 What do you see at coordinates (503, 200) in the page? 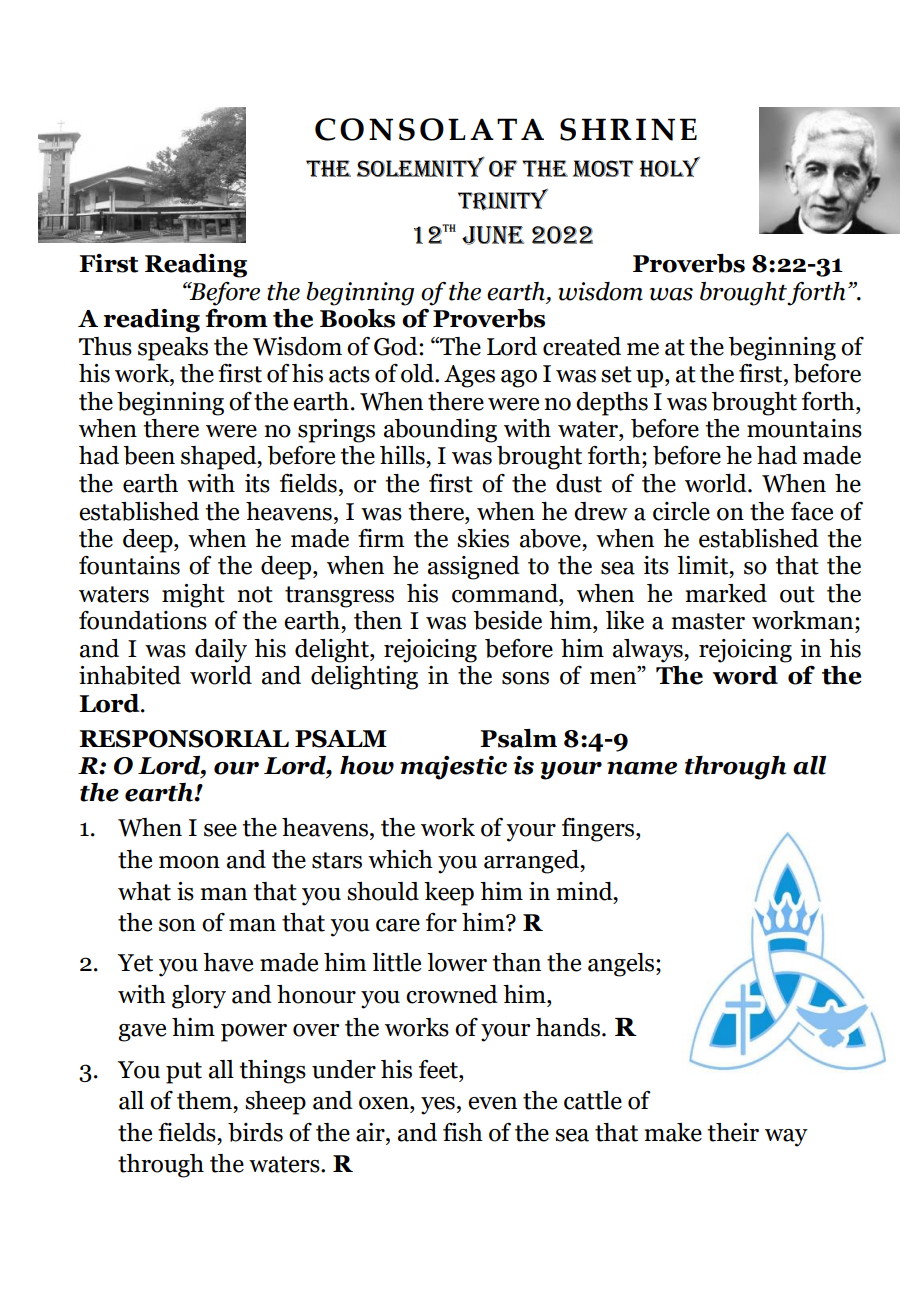
I see `trinity` at bounding box center [503, 200].
